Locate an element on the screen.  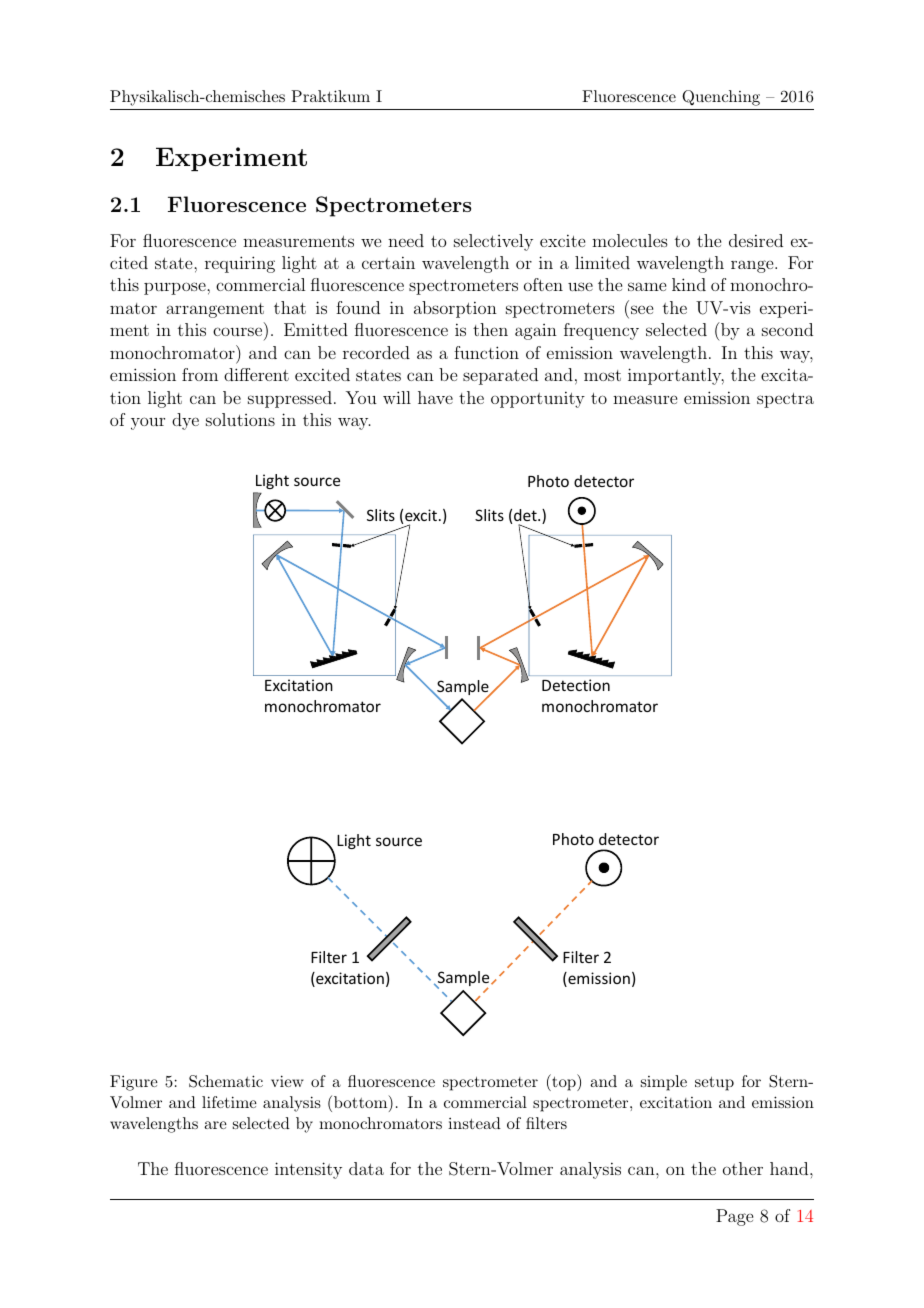
other is located at coordinates (743, 1168).
